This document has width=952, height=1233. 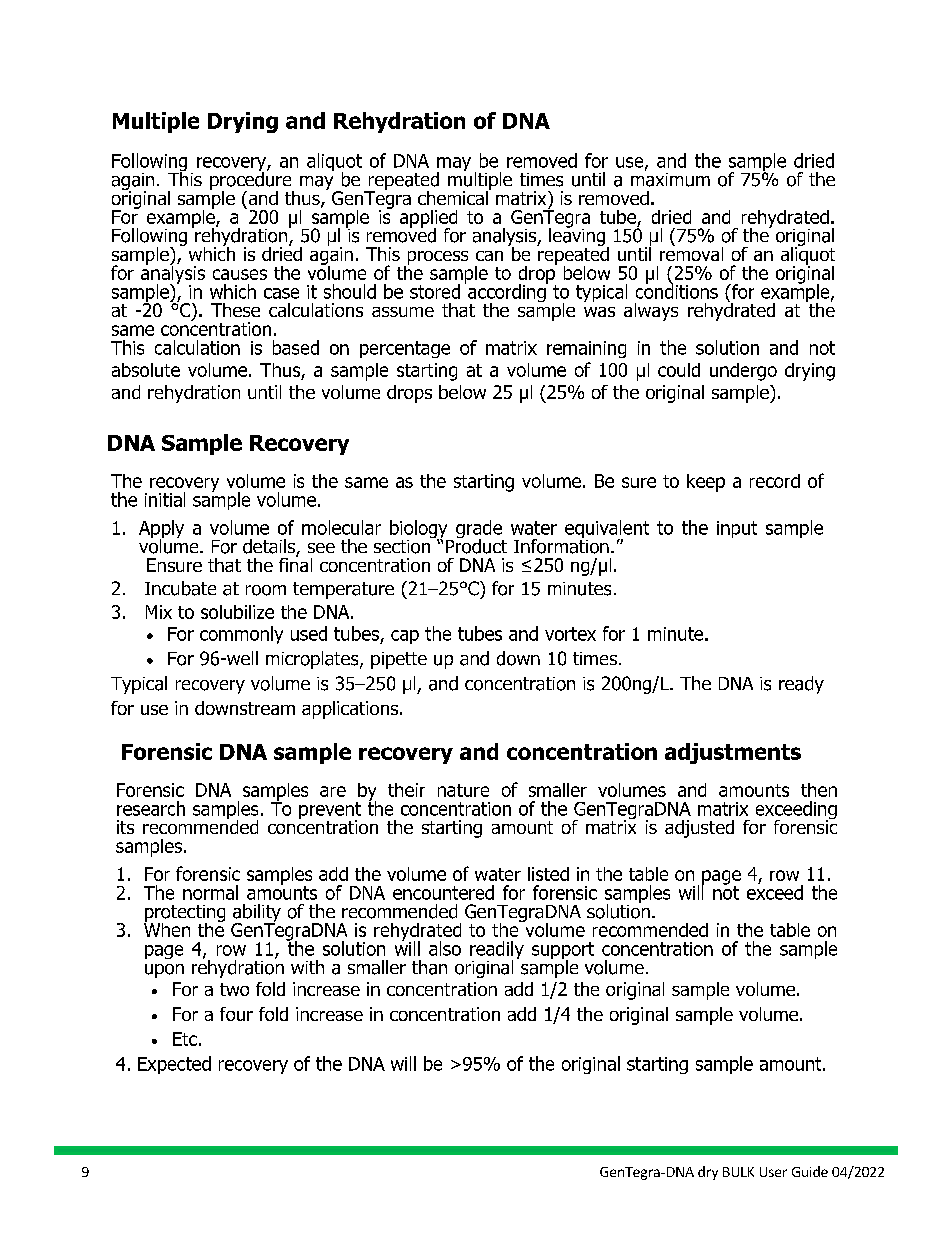 What do you see at coordinates (174, 1065) in the document?
I see `Expected` at bounding box center [174, 1065].
